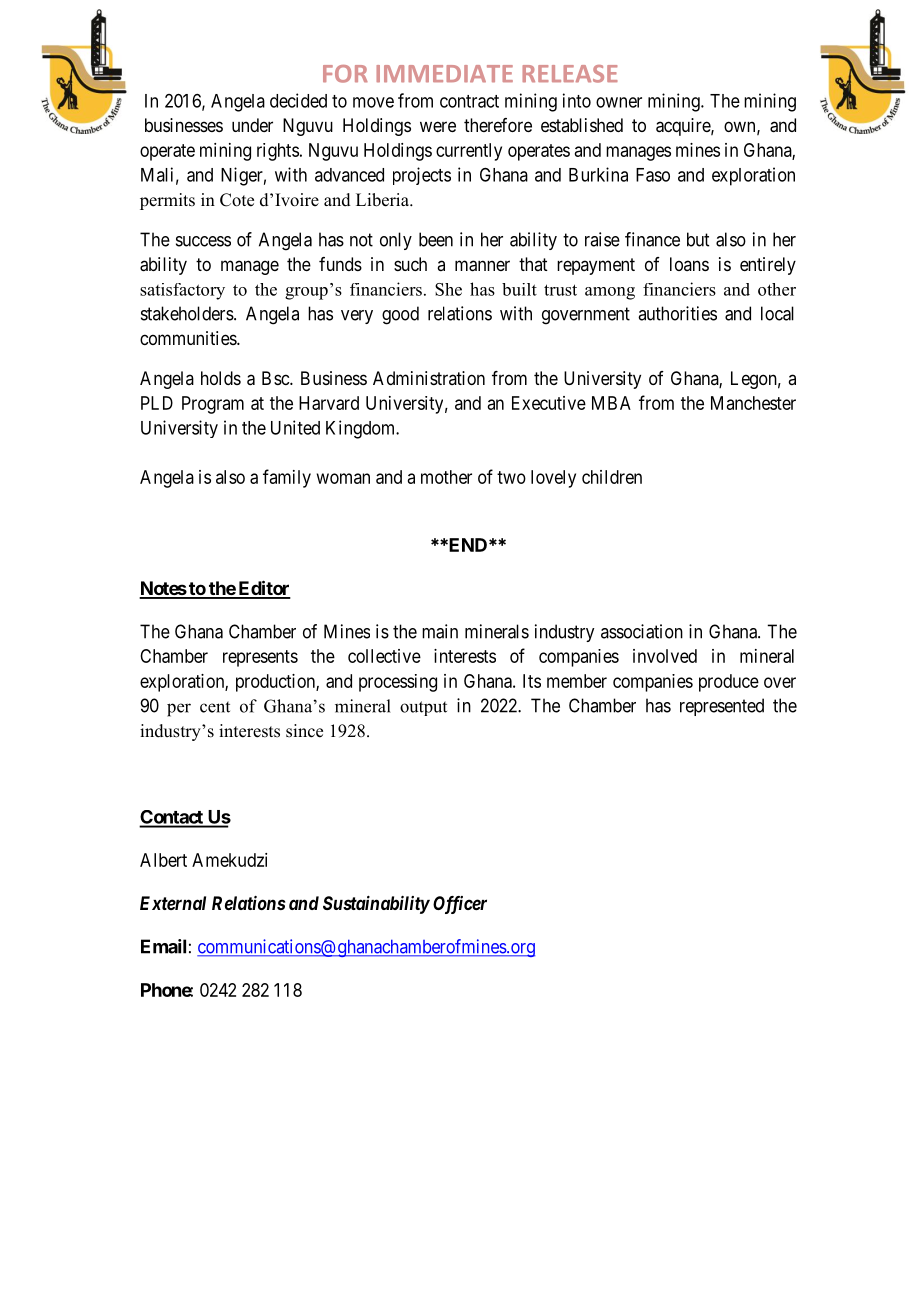 The image size is (924, 1308). I want to click on owner, so click(619, 102).
